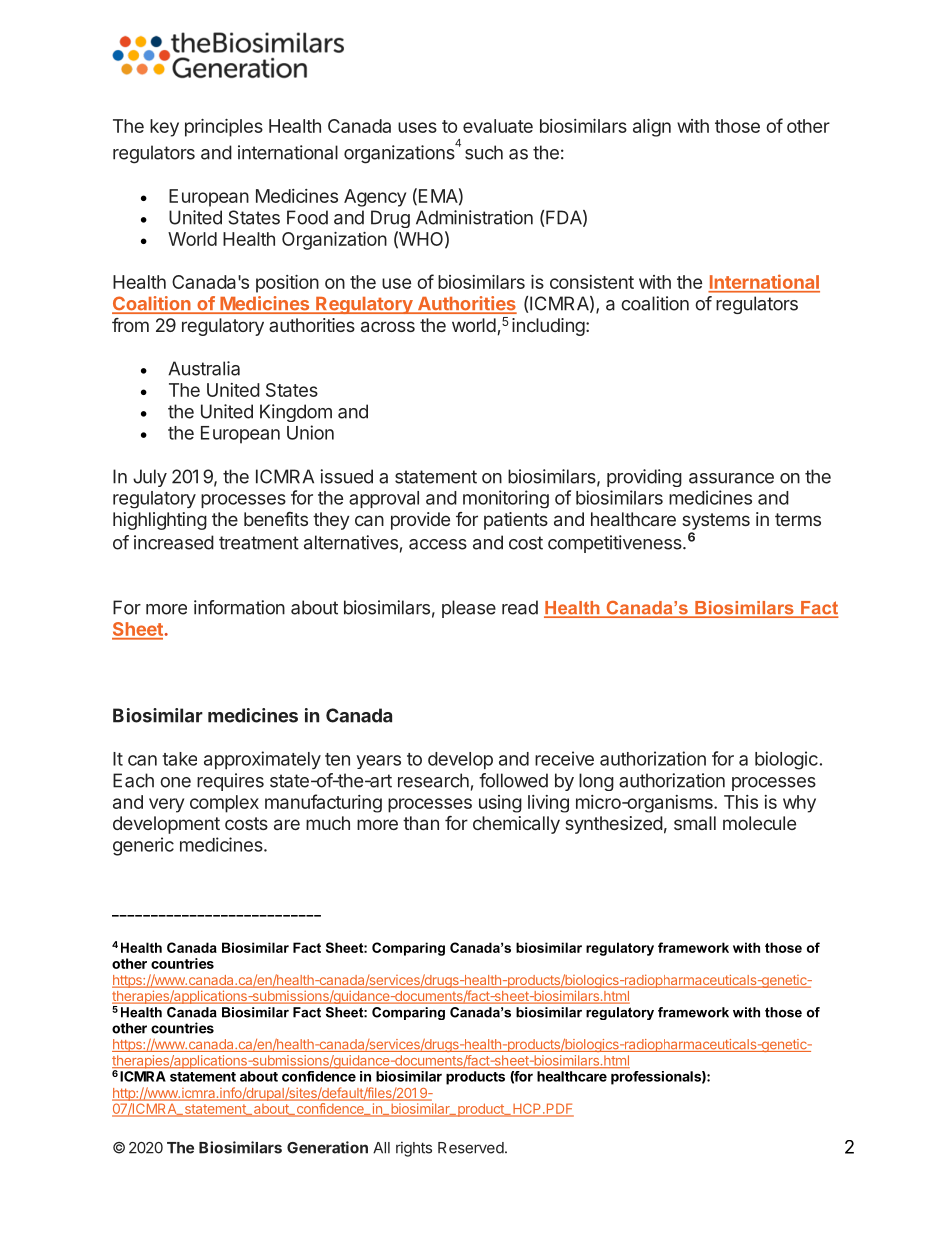 This screenshot has height=1233, width=952. I want to click on than, so click(421, 823).
